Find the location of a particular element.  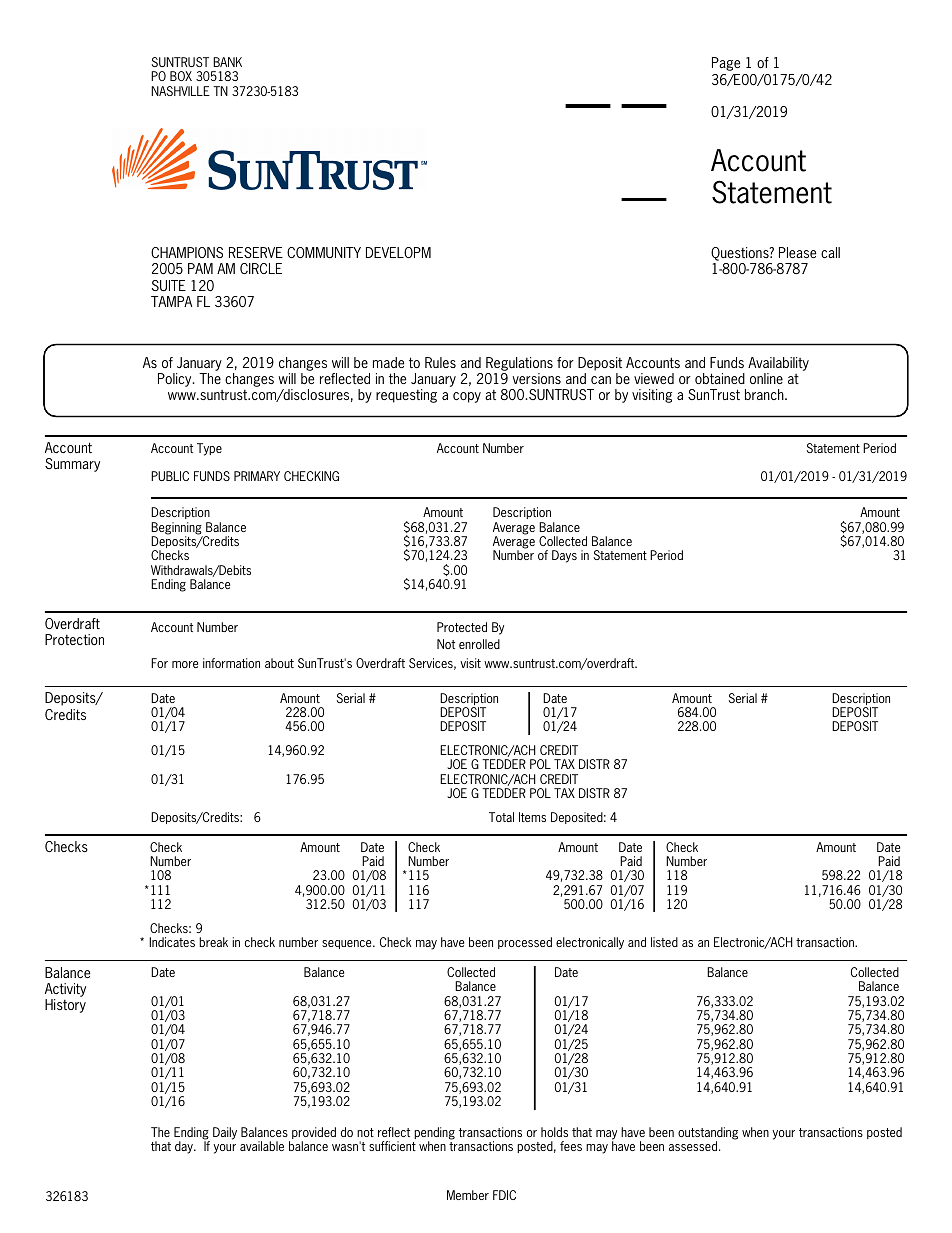

Page is located at coordinates (726, 64).
